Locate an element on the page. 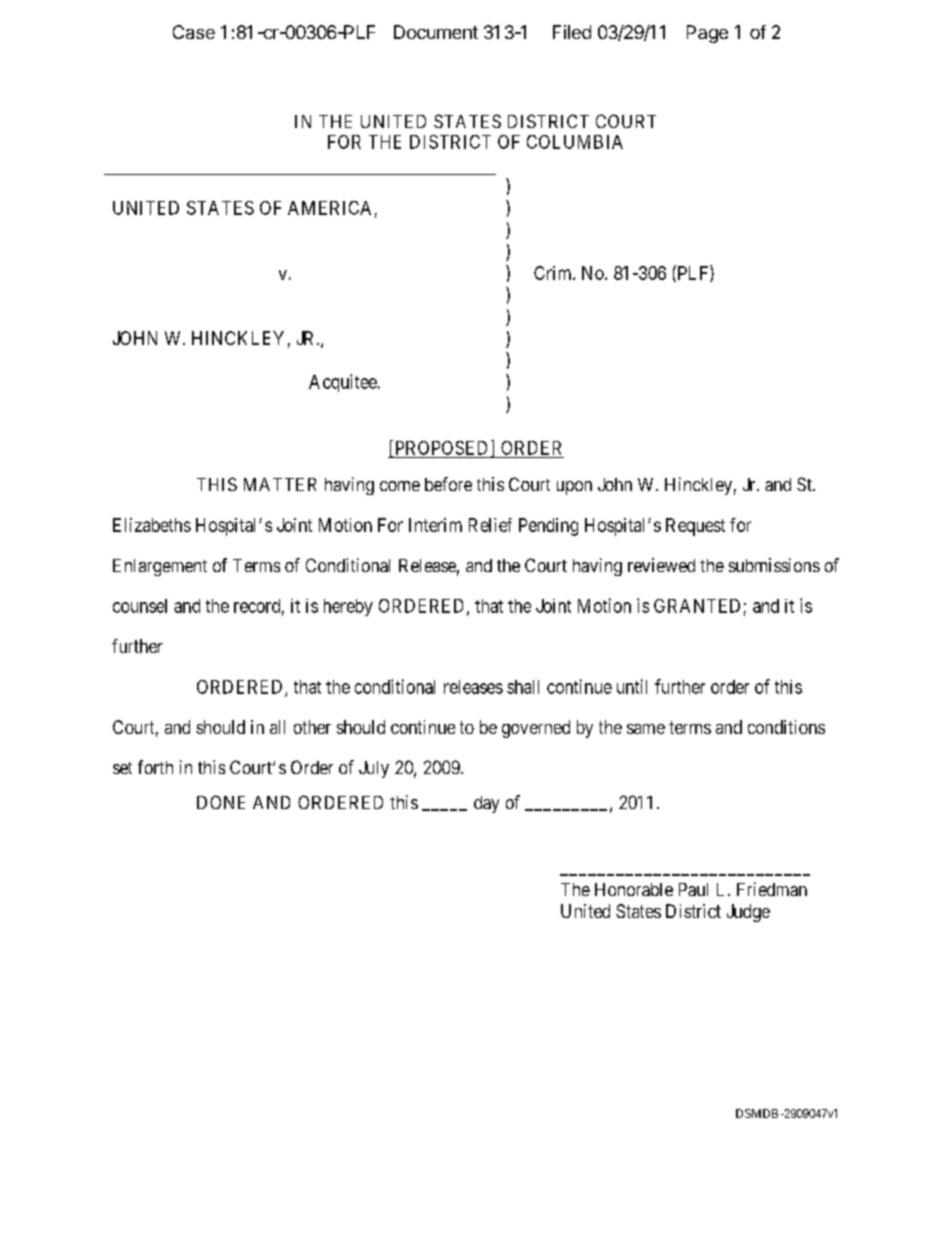  Paul is located at coordinates (693, 889).
